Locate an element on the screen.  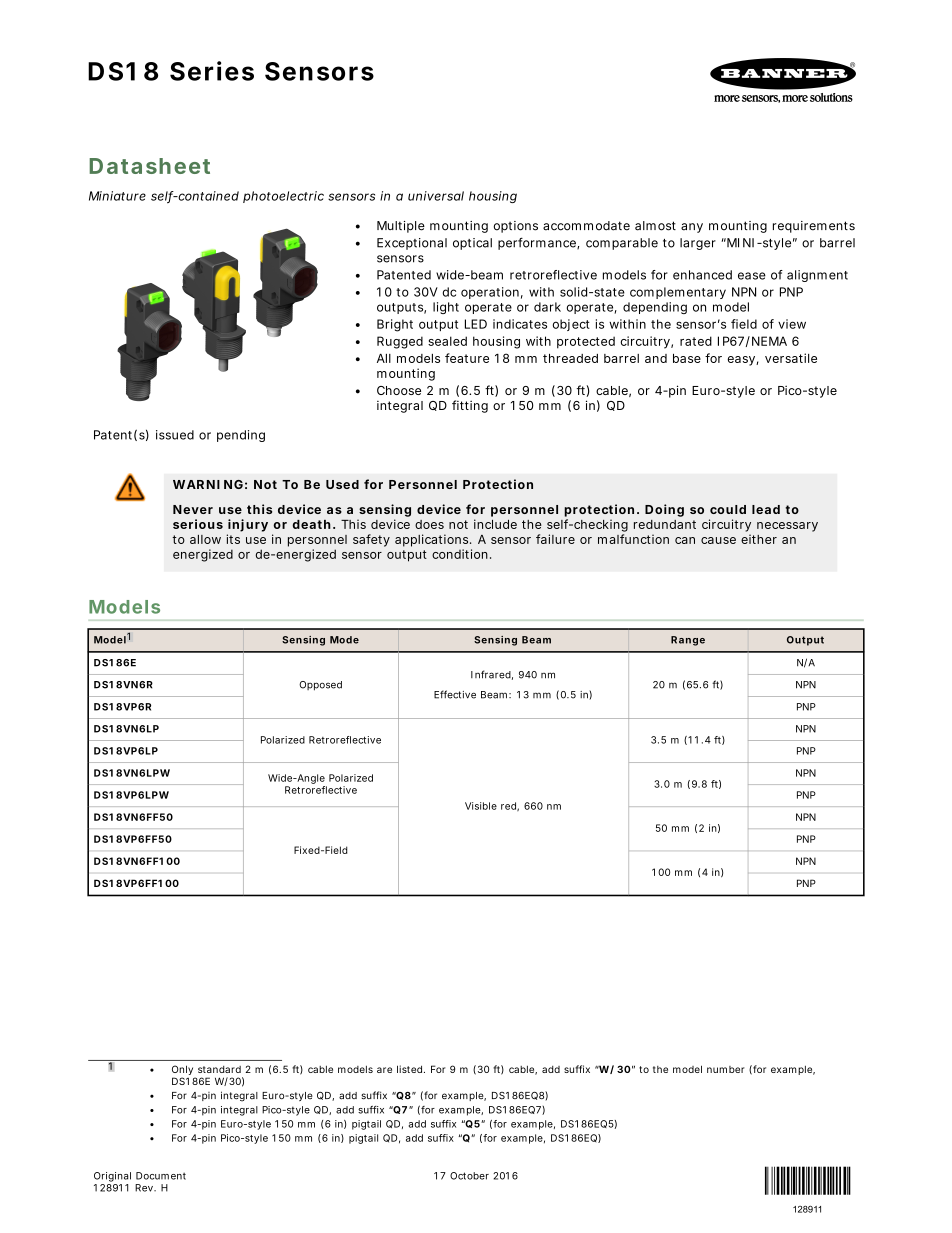
feature is located at coordinates (467, 358).
